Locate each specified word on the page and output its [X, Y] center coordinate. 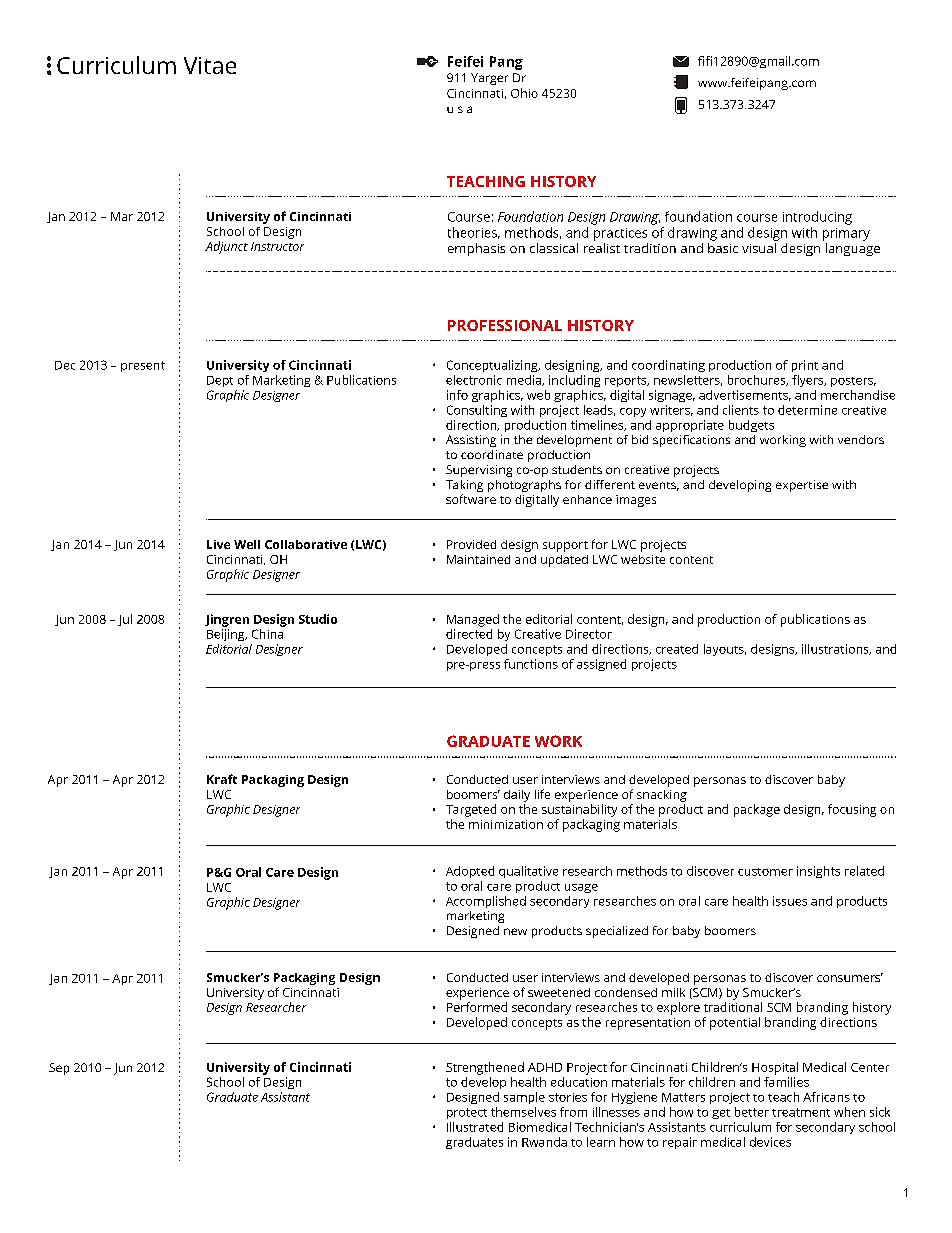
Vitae [210, 65]
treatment [801, 1112]
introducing [817, 218]
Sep [59, 1069]
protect [467, 1113]
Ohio [524, 93]
